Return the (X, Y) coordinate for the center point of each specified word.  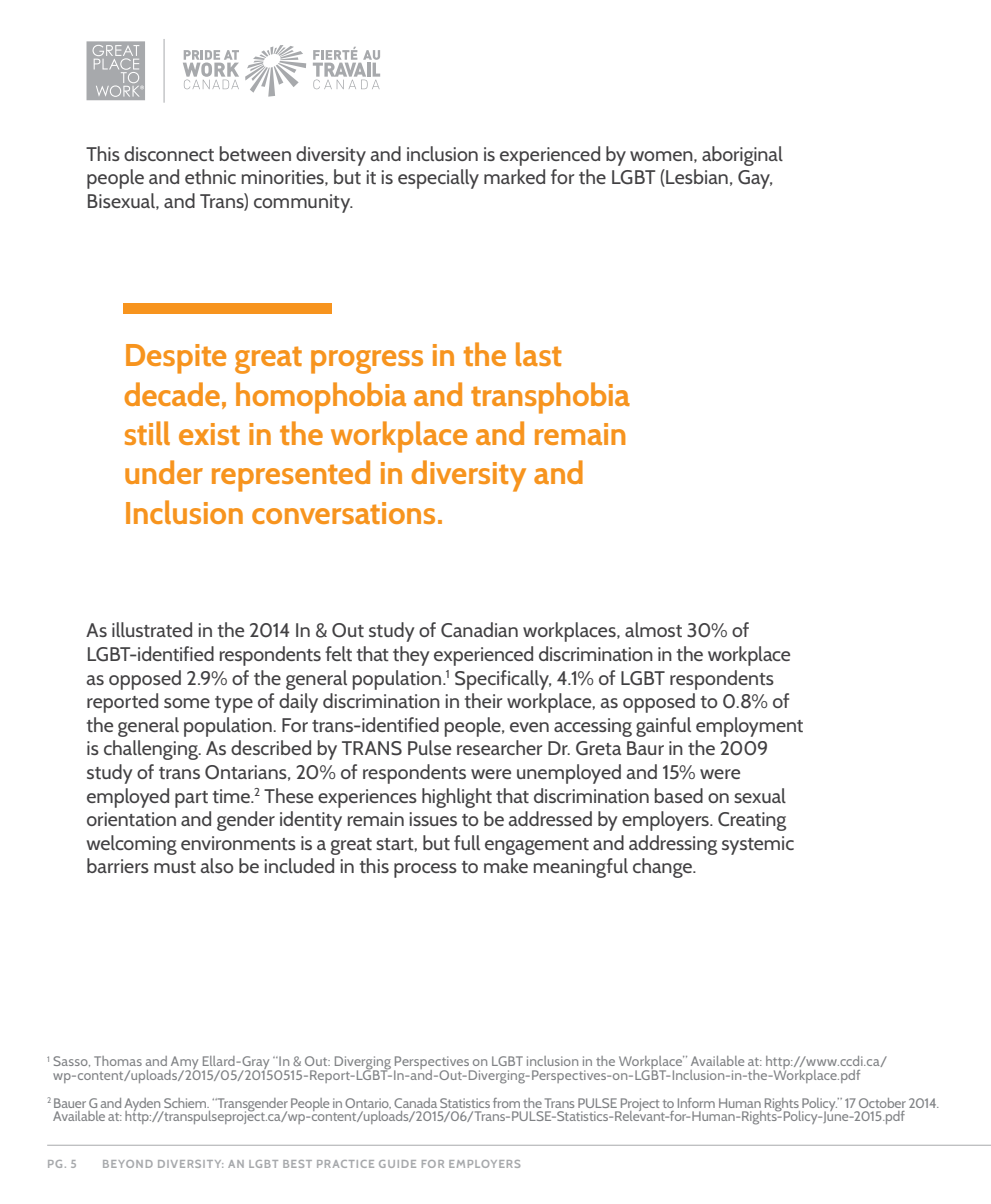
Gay (755, 179)
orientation (131, 819)
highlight (457, 798)
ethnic (210, 176)
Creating (752, 821)
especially (438, 179)
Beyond (128, 1164)
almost (653, 629)
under (164, 472)
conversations (343, 513)
